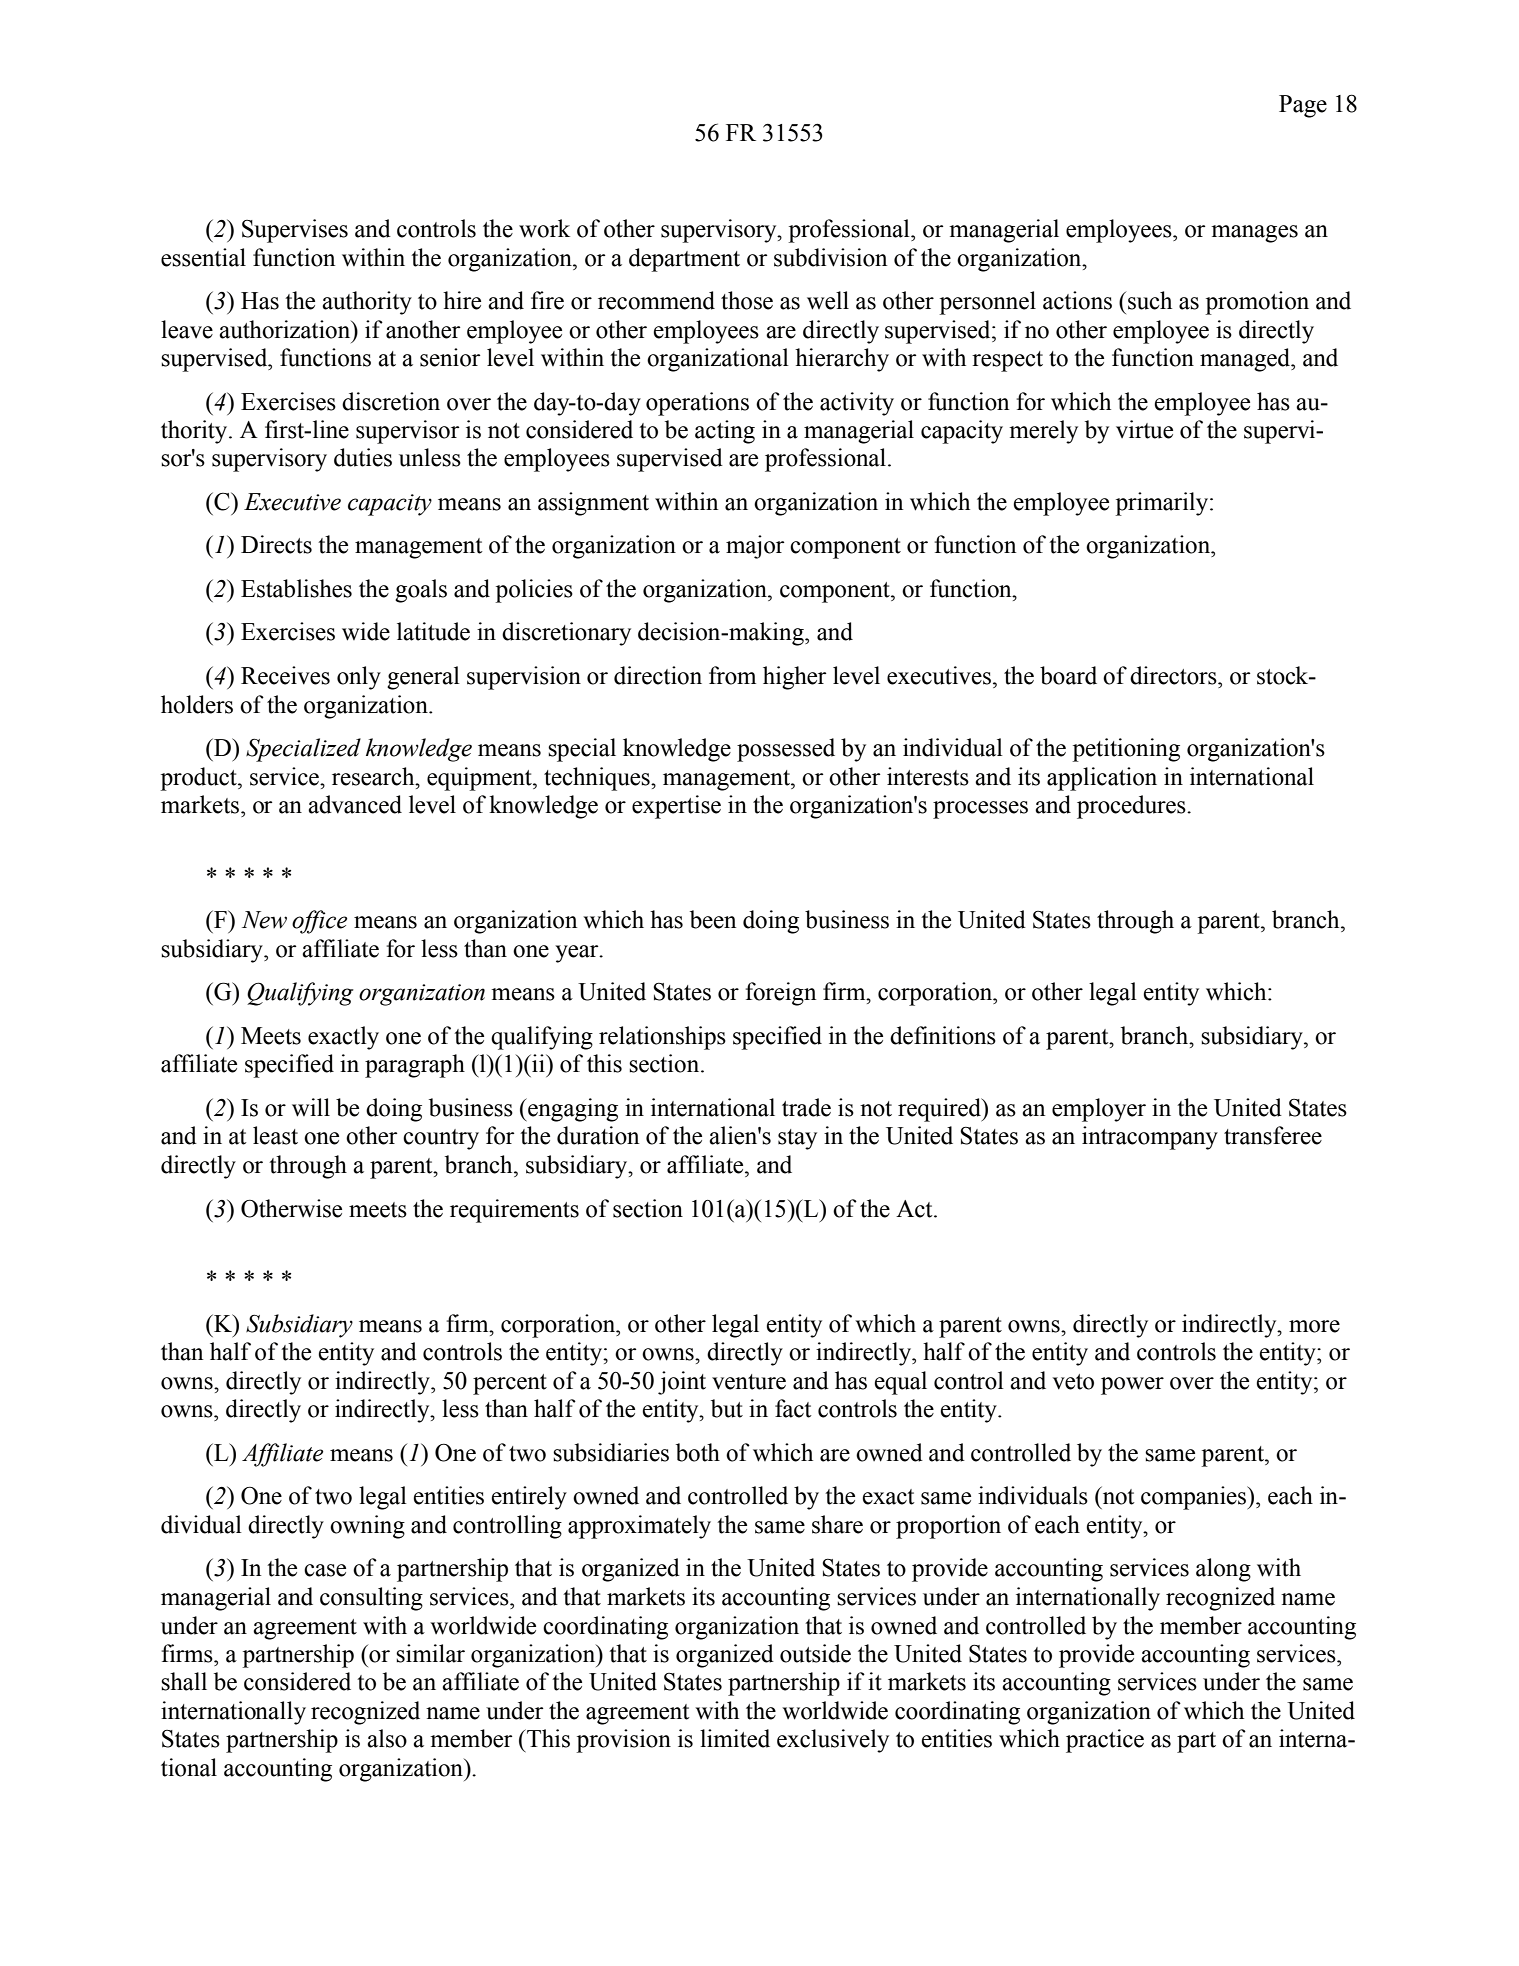 Image resolution: width=1519 pixels, height=1966 pixels. What do you see at coordinates (1105, 1741) in the screenshot?
I see `practice` at bounding box center [1105, 1741].
